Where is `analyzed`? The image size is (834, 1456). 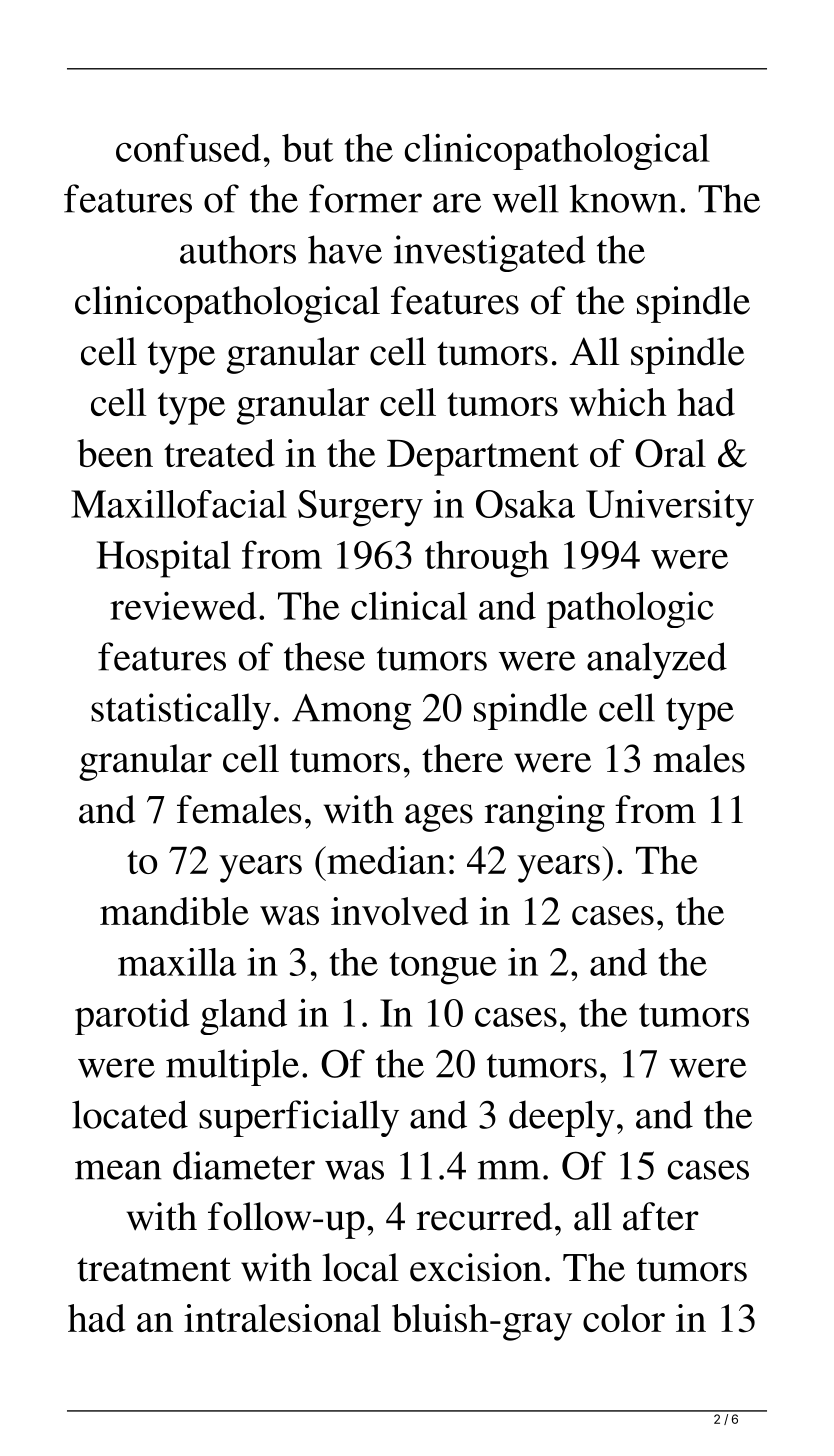 analyzed is located at coordinates (657, 660).
